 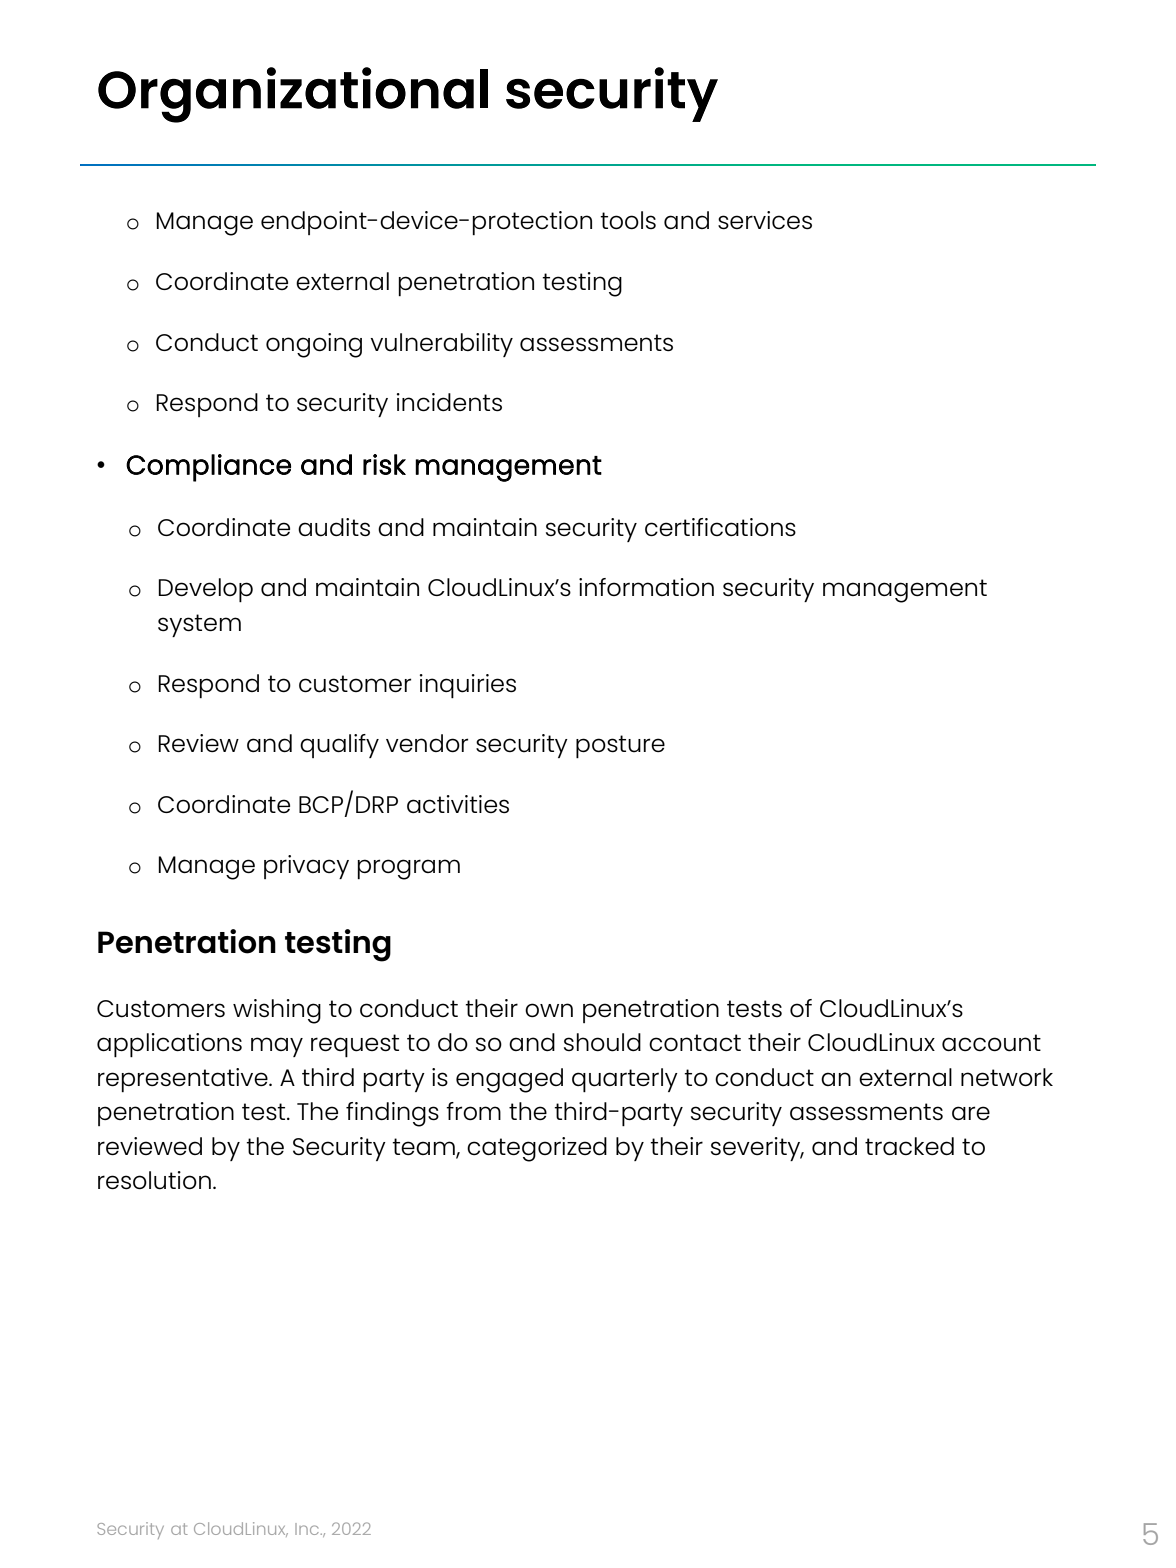 What do you see at coordinates (154, 1180) in the screenshot?
I see `resolution` at bounding box center [154, 1180].
